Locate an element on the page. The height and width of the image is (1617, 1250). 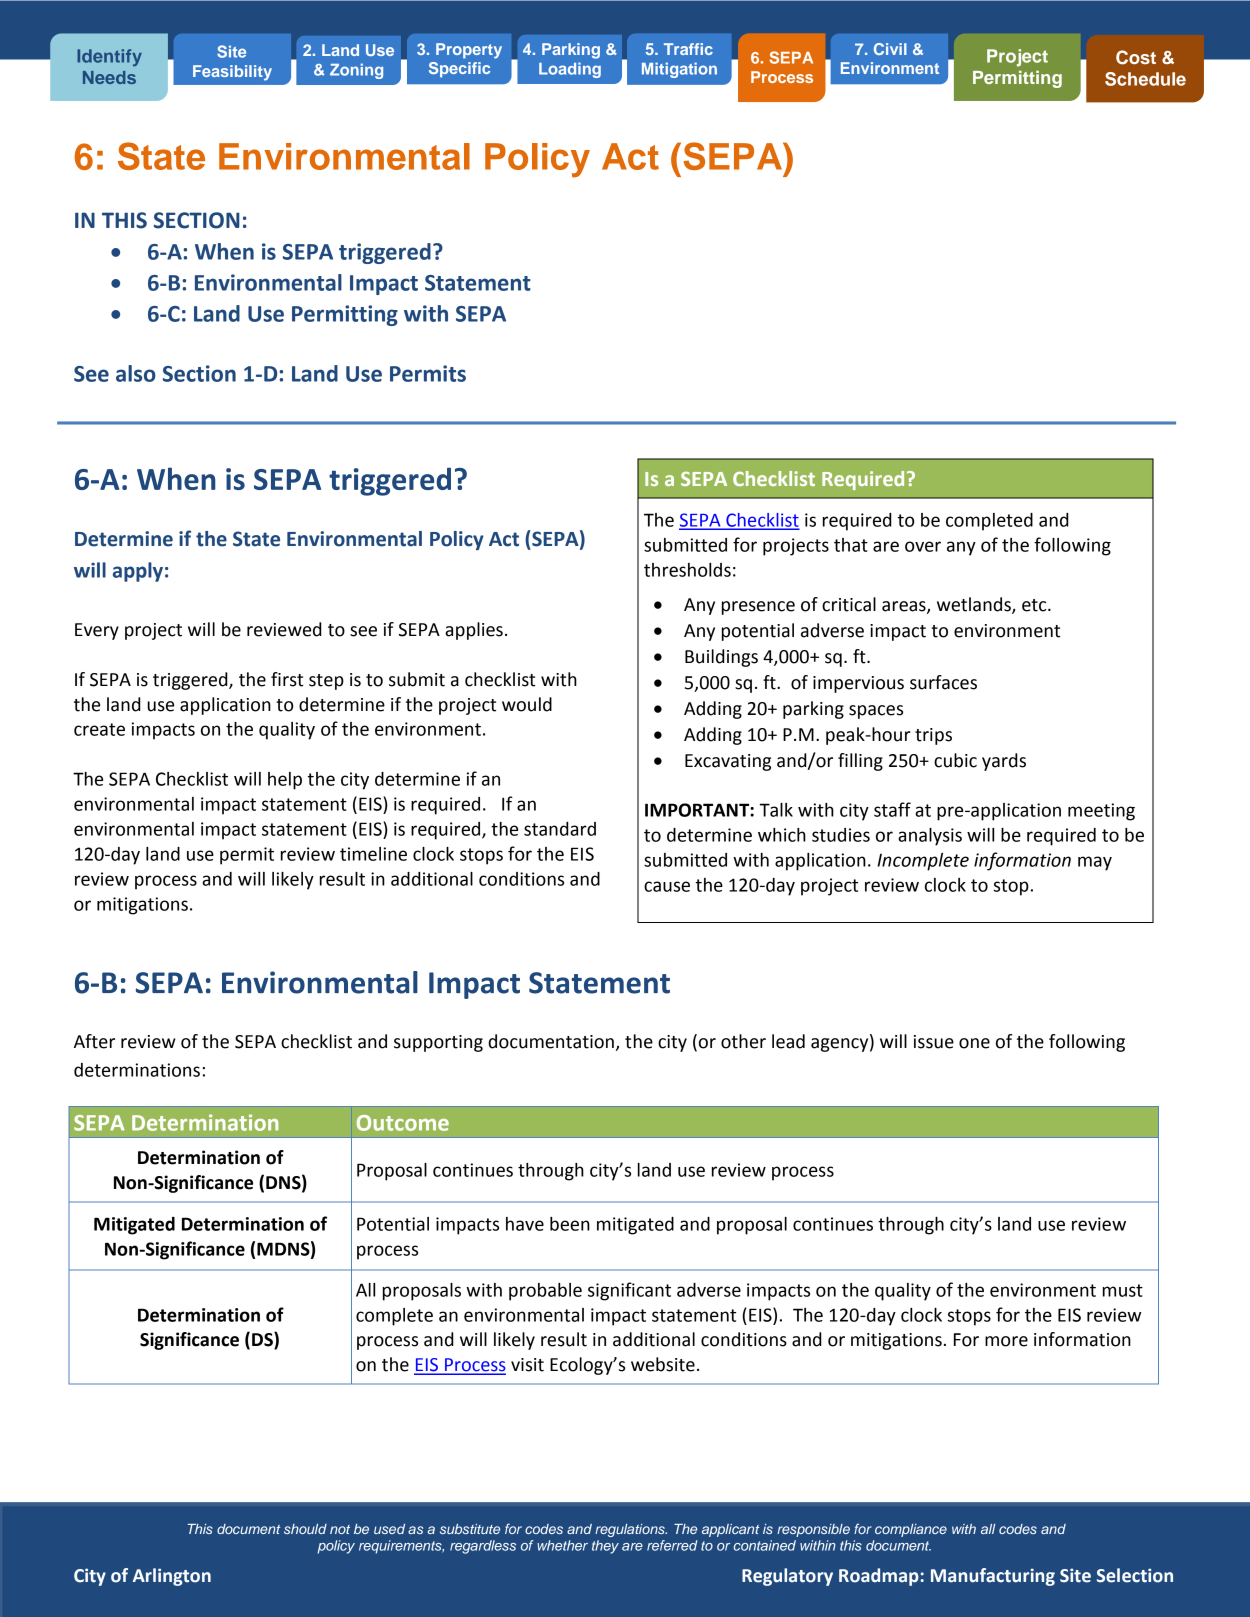
Outcome is located at coordinates (403, 1123).
